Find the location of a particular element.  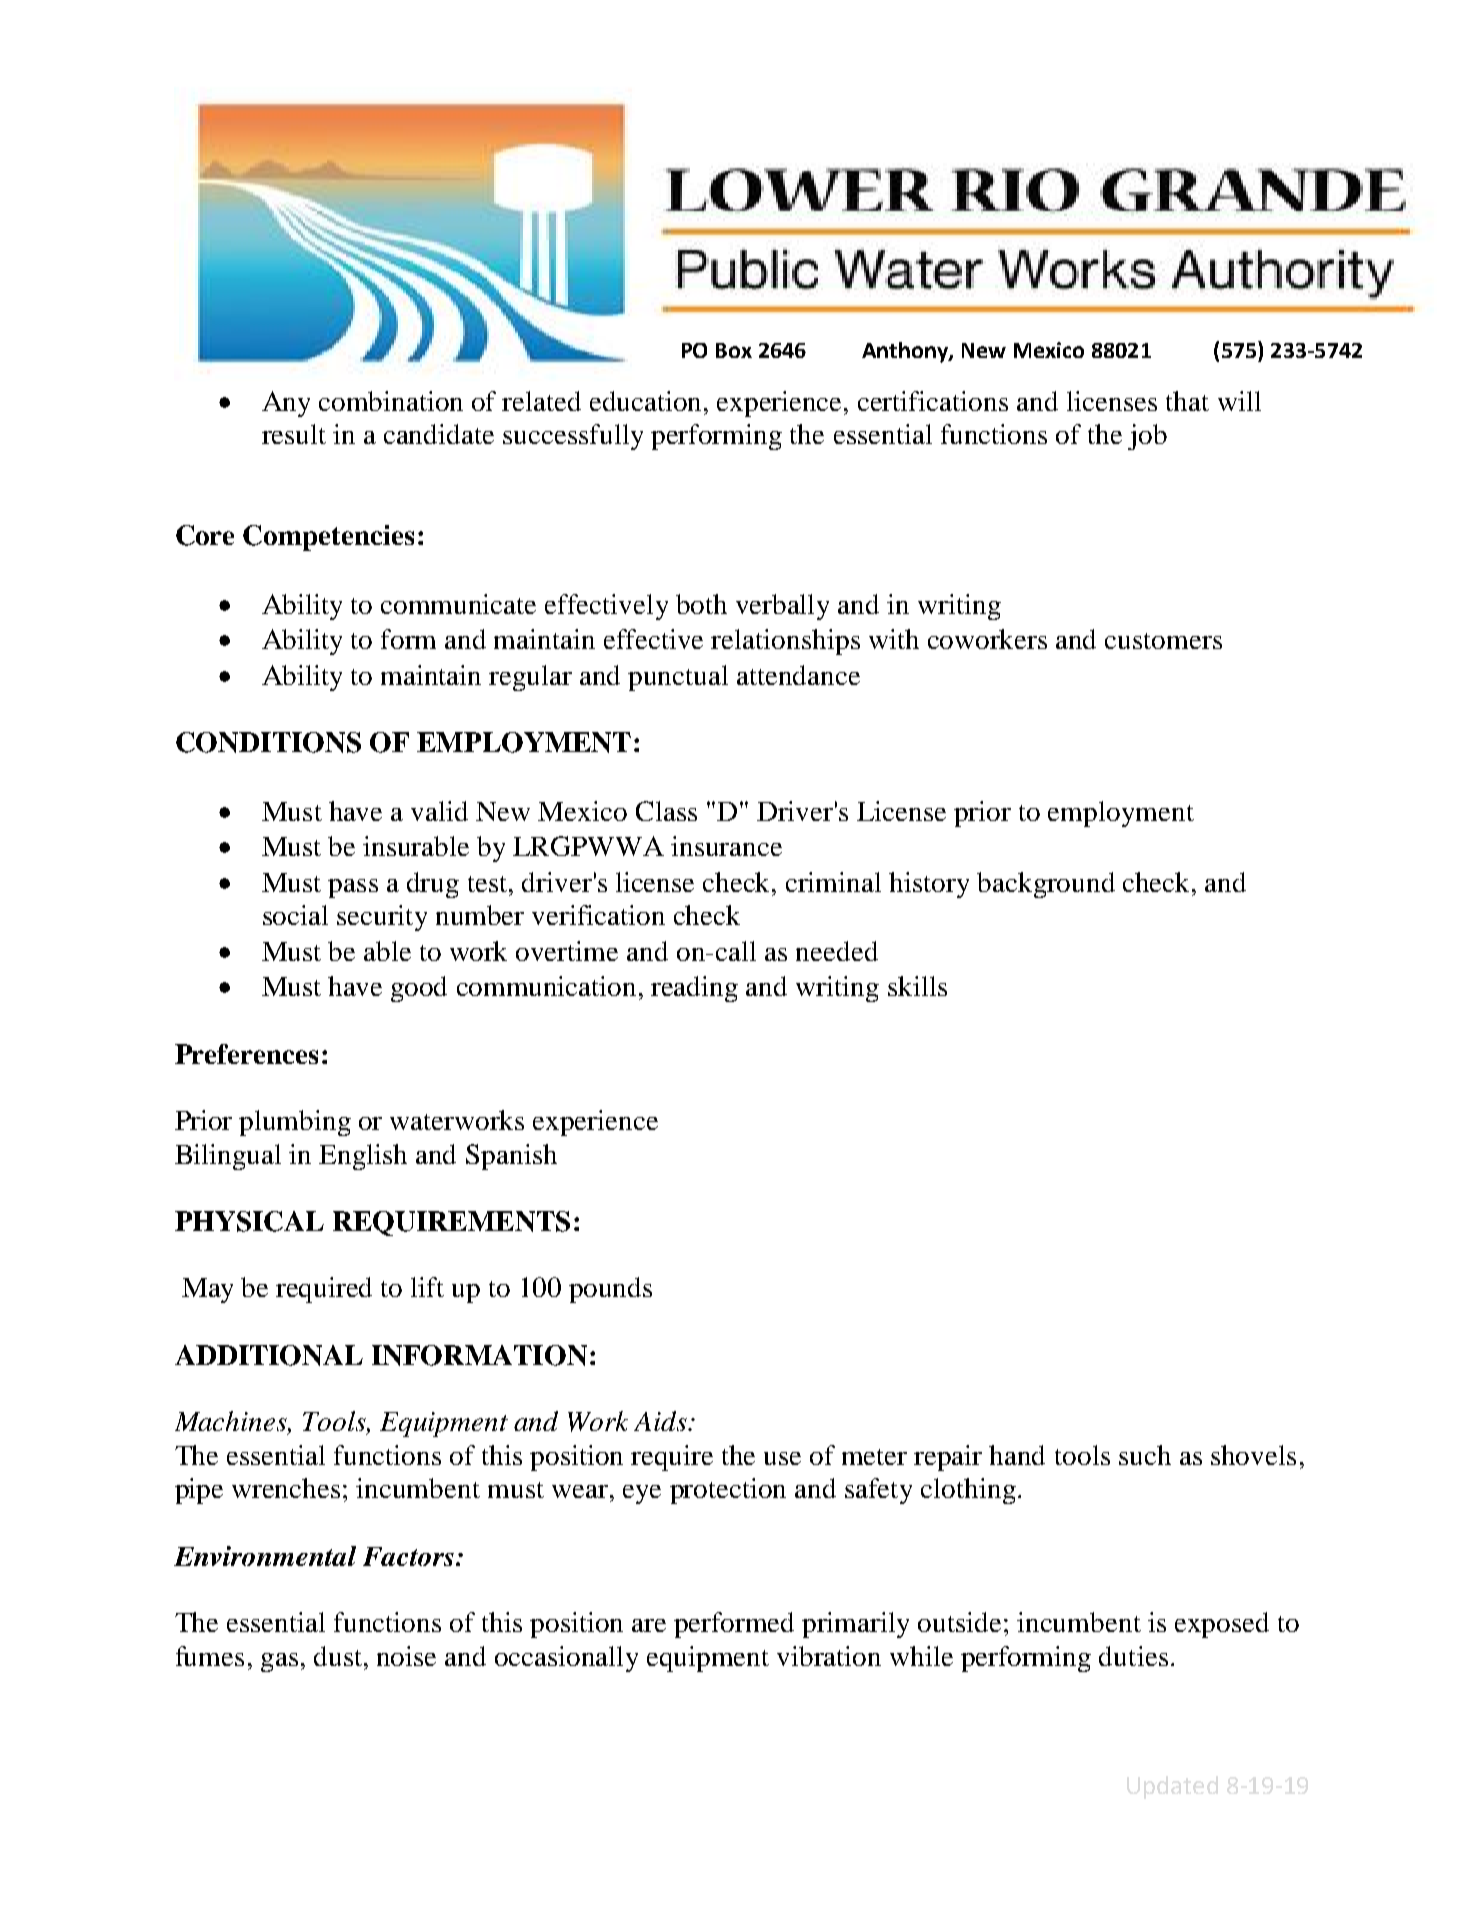

skills is located at coordinates (917, 986).
